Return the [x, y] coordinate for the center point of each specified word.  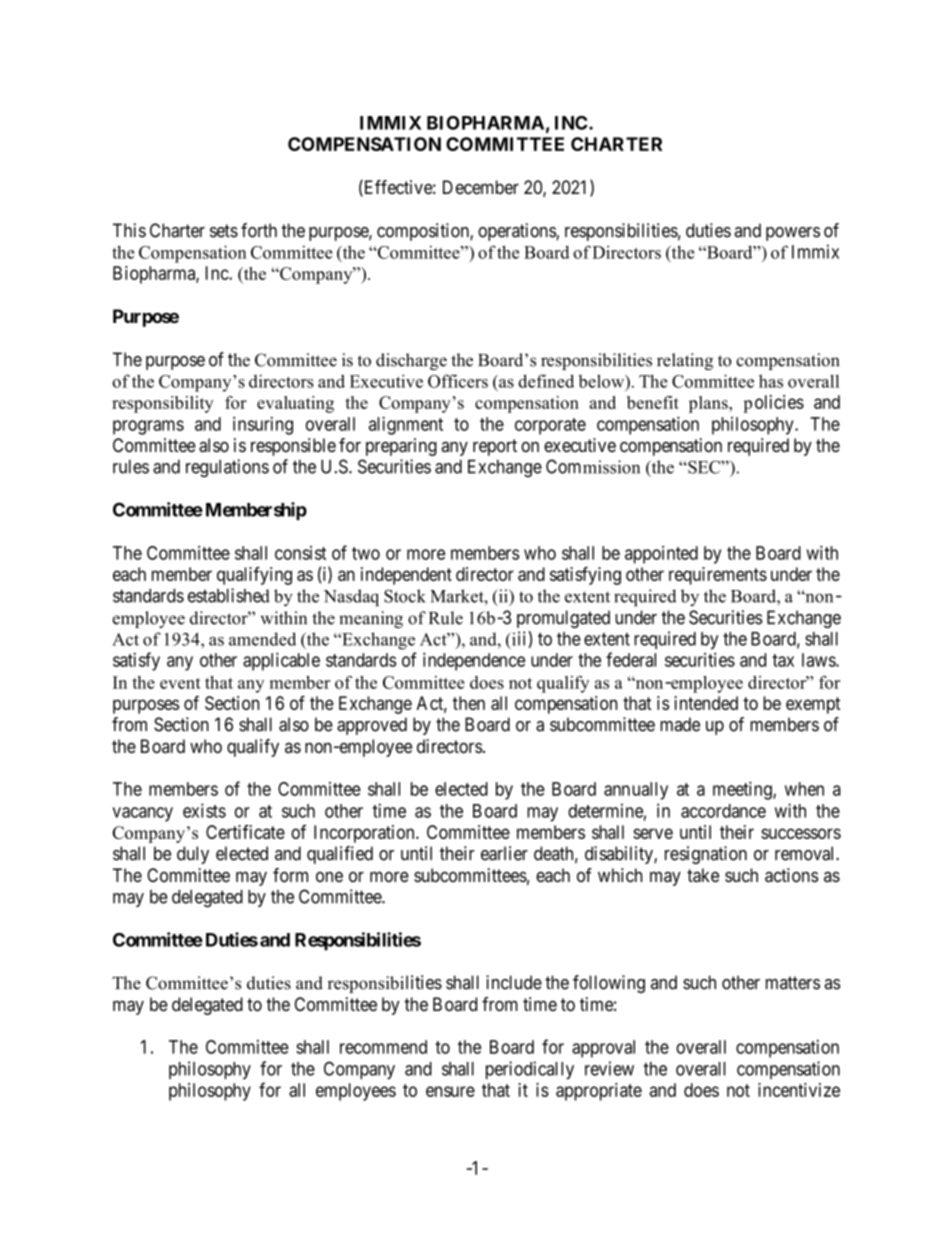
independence [474, 661]
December [481, 187]
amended [262, 639]
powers [793, 234]
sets [224, 231]
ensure [450, 1091]
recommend [383, 1047]
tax [783, 660]
